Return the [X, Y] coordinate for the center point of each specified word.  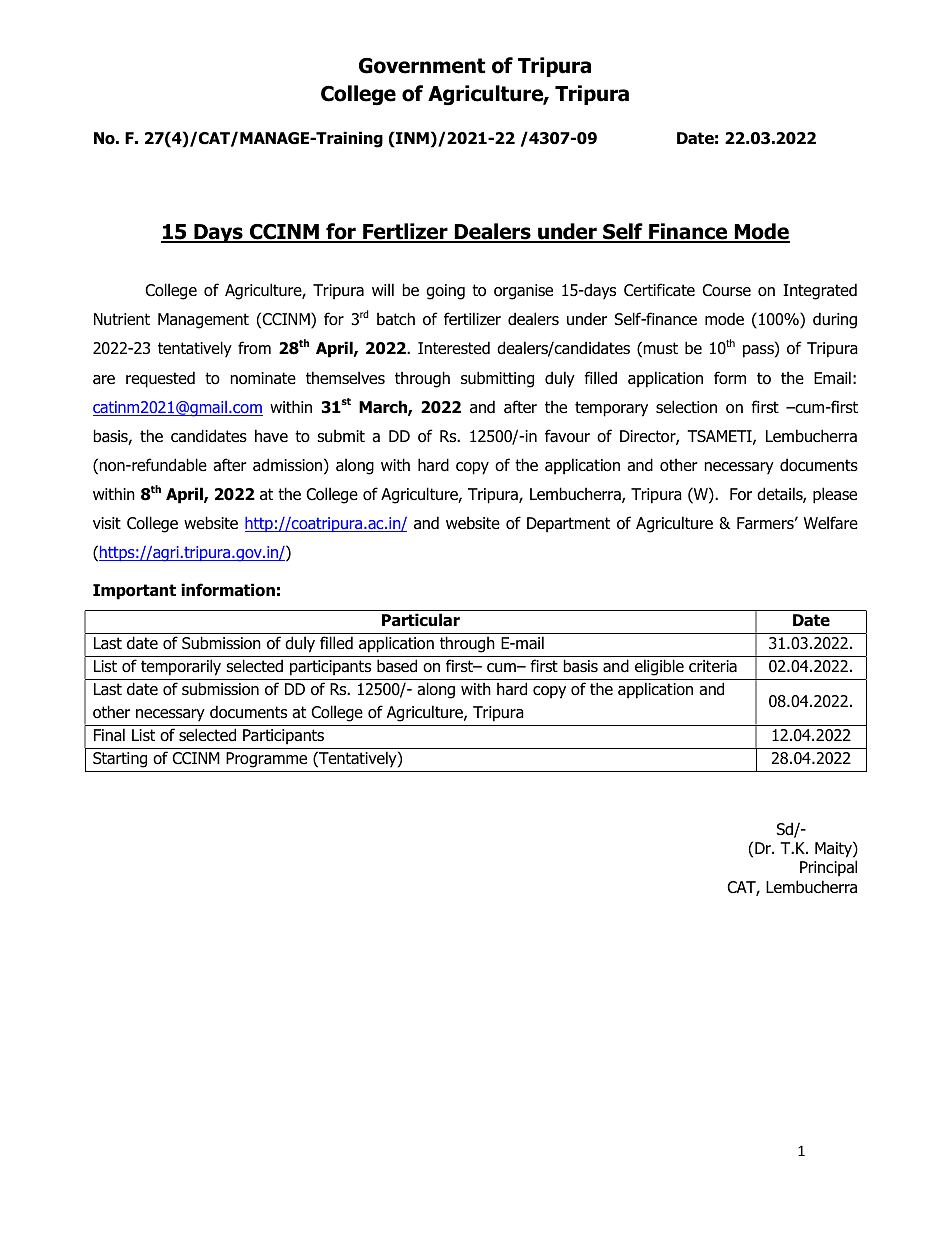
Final [109, 735]
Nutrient [122, 319]
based [397, 666]
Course [726, 290]
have [271, 436]
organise [523, 292]
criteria [713, 666]
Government [422, 66]
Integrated [820, 291]
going [445, 292]
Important [134, 592]
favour [567, 436]
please [835, 495]
